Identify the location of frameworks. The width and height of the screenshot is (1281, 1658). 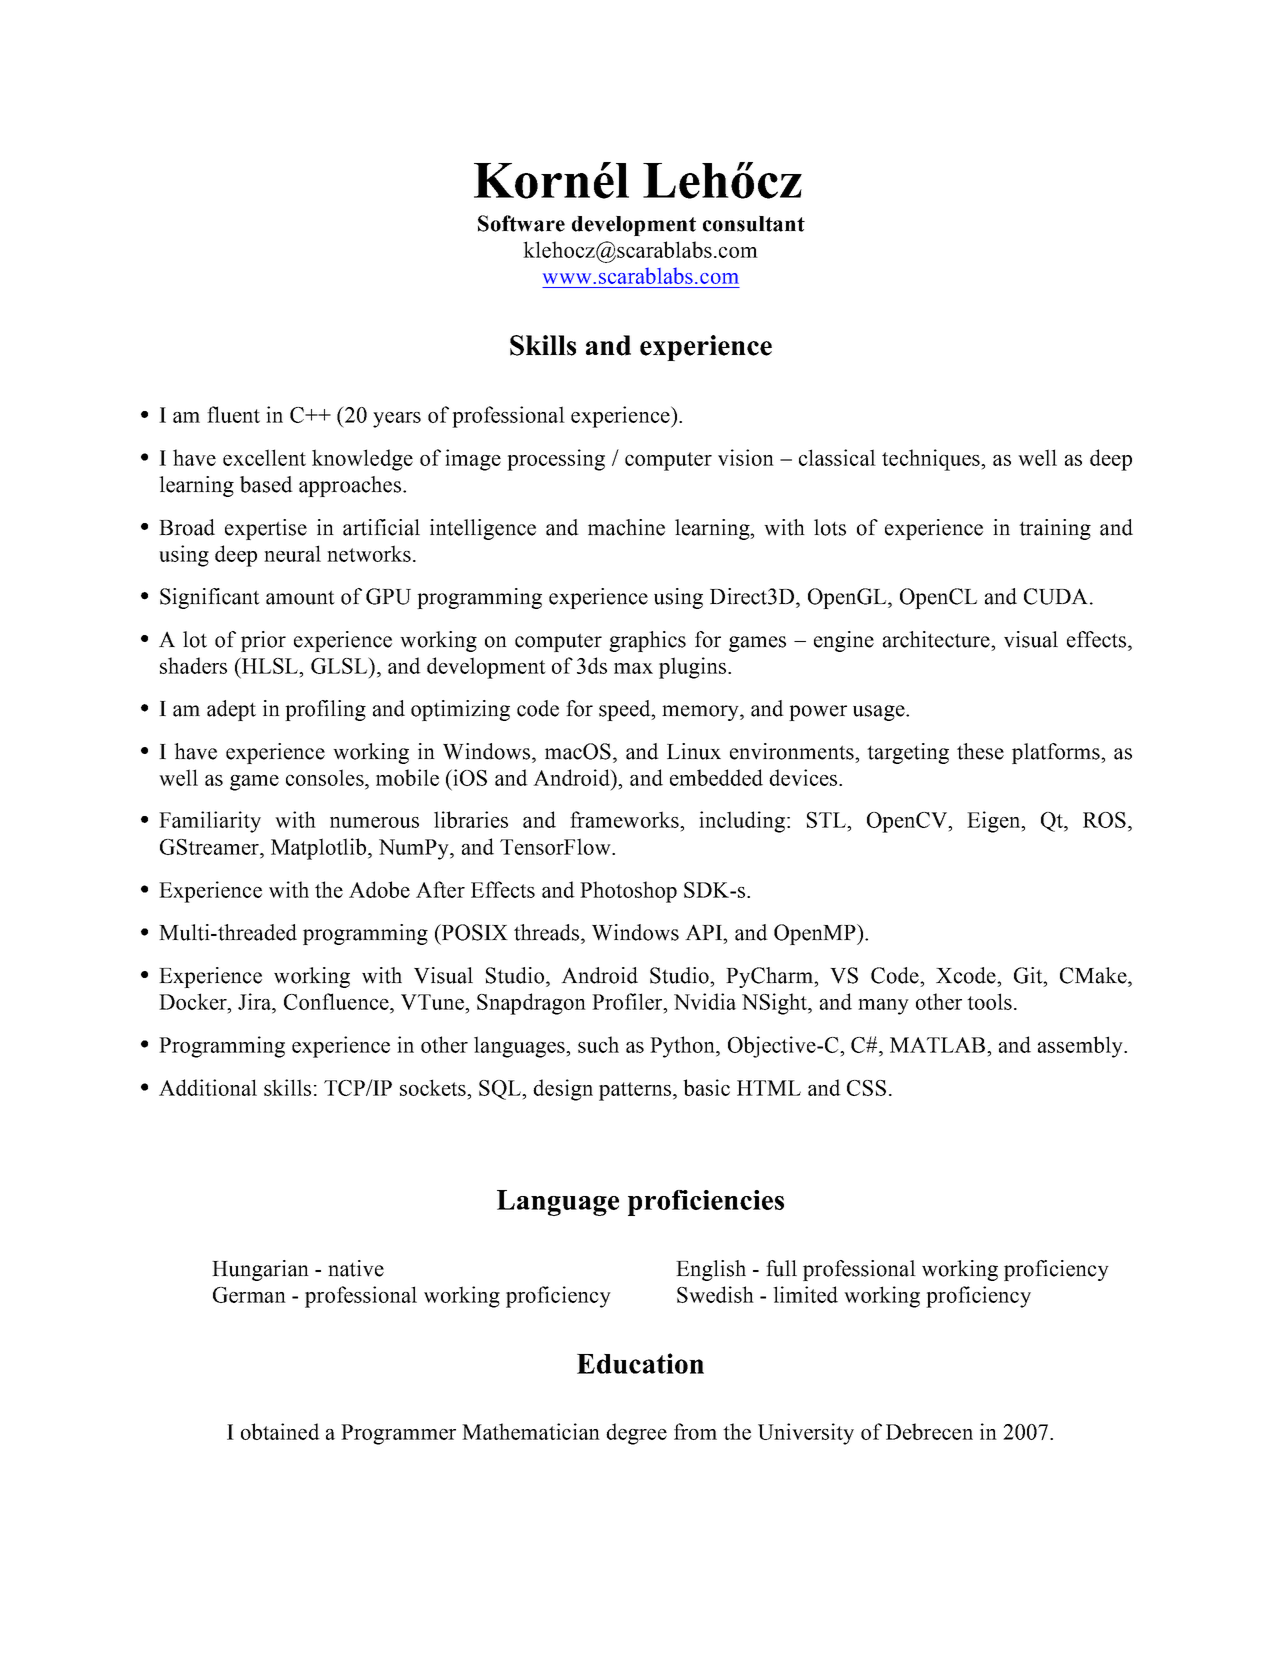
(625, 819).
